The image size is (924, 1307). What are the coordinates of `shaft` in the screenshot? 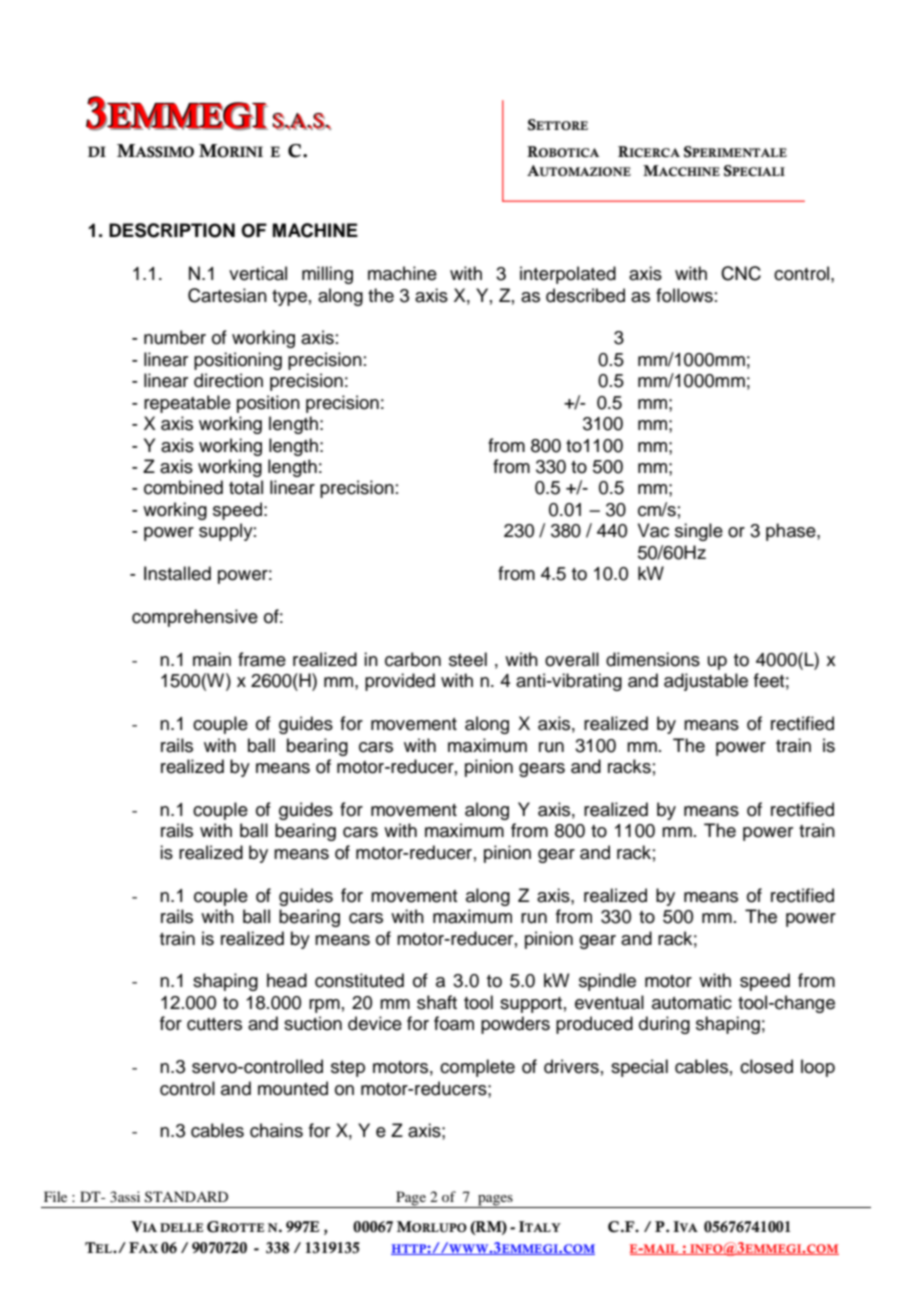 It's located at (437, 1002).
